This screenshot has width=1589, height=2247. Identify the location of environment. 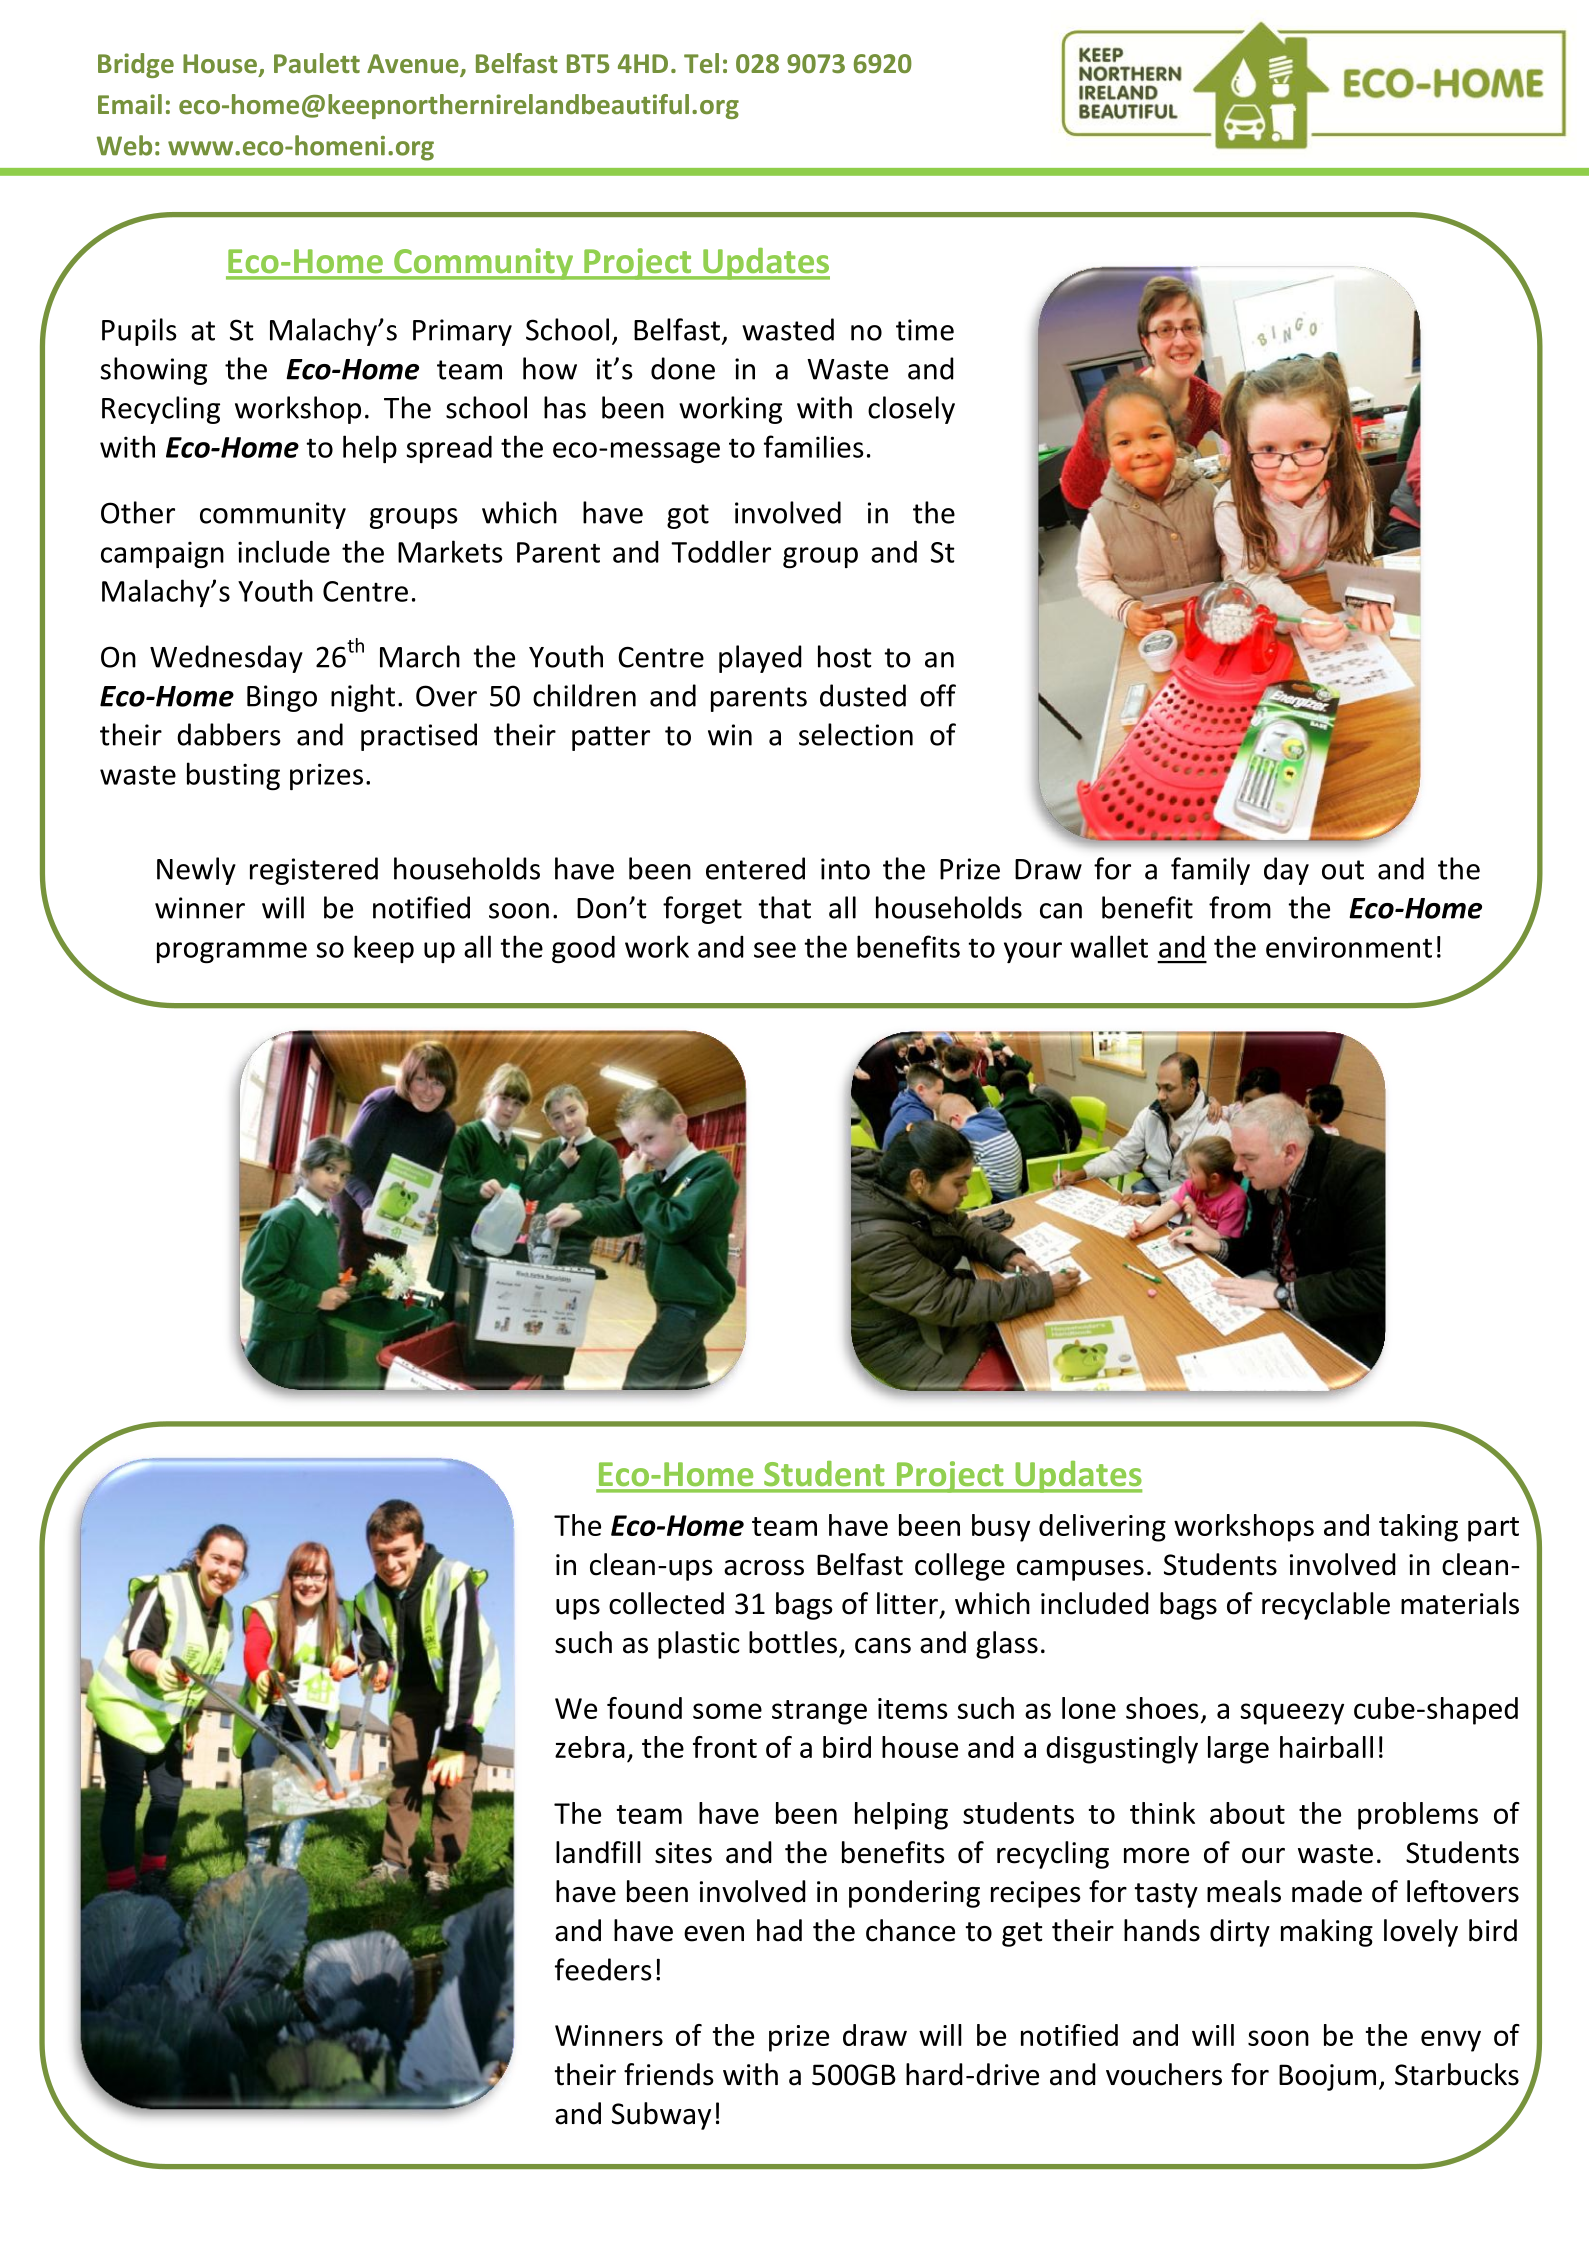
(1349, 947).
